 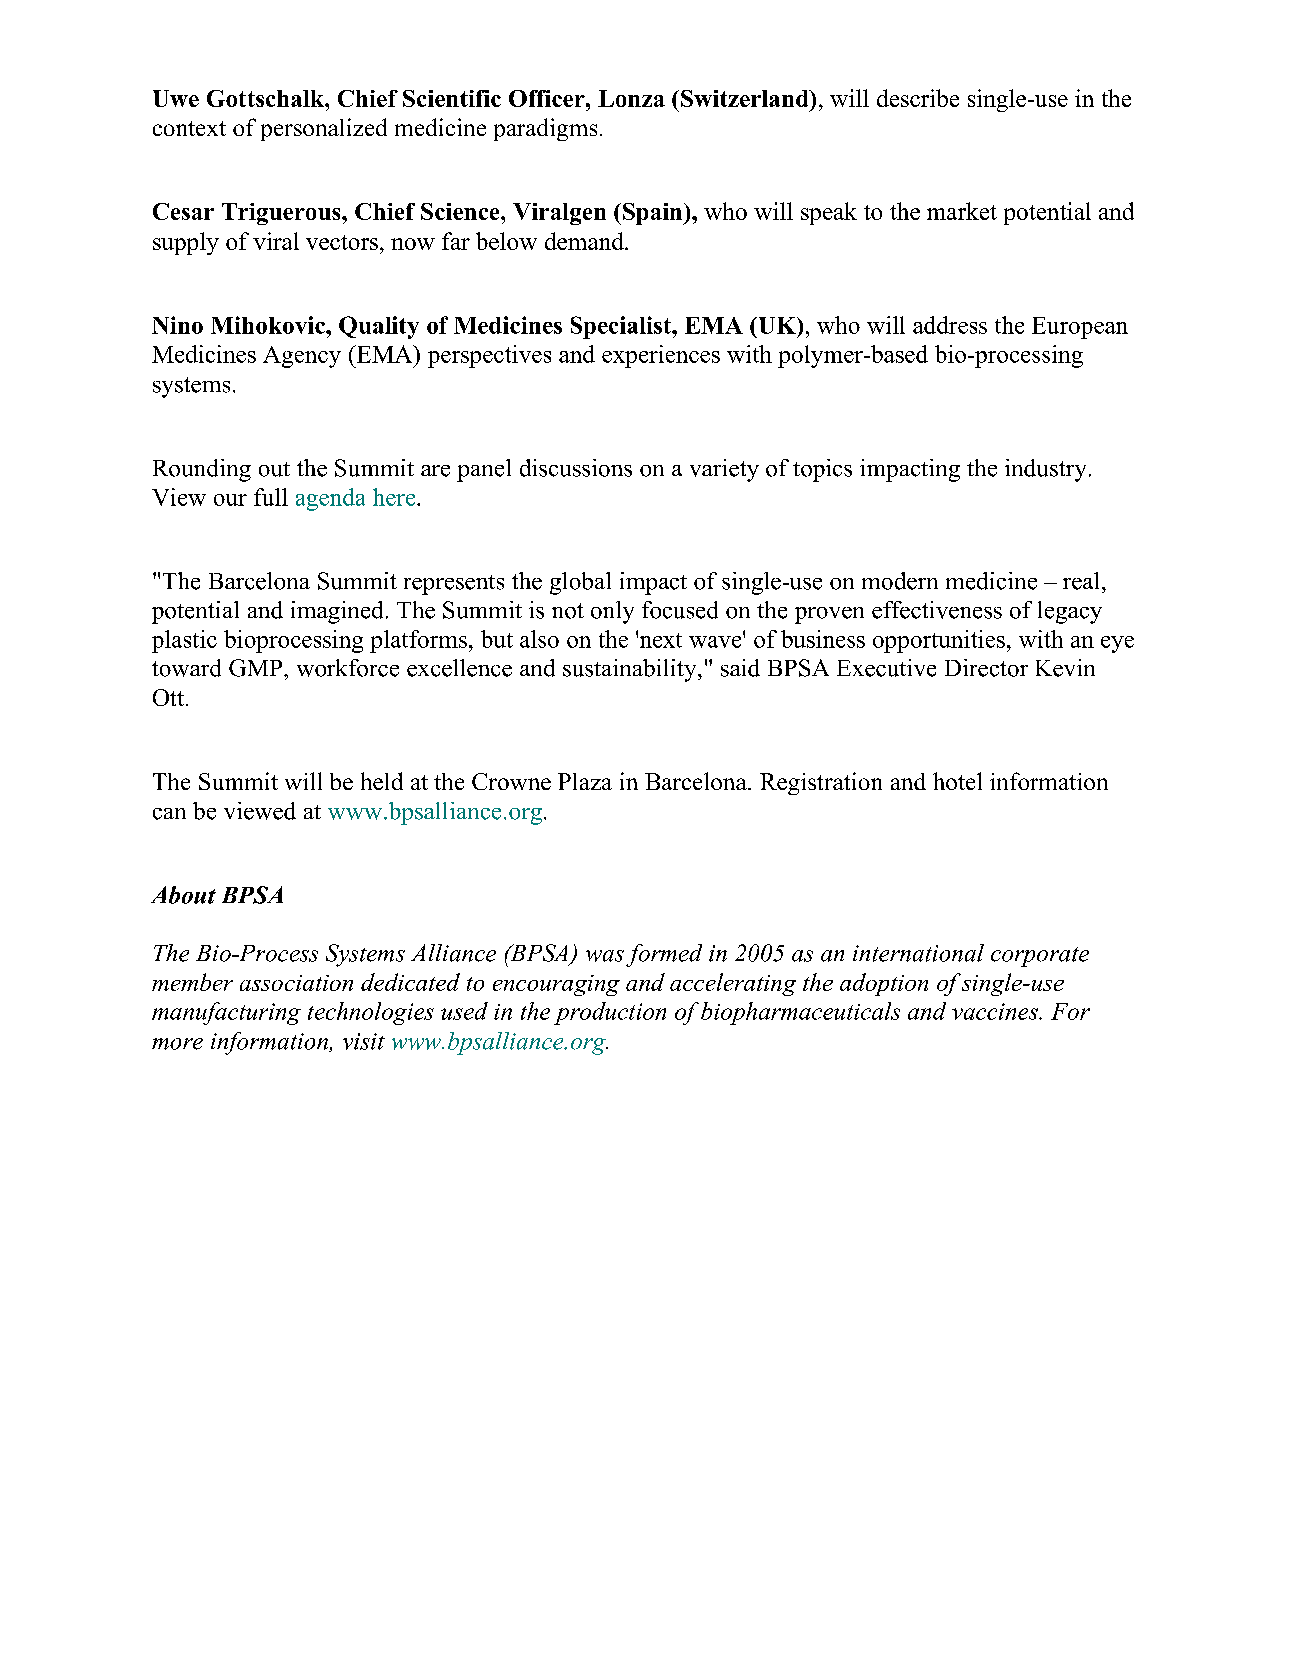 What do you see at coordinates (918, 98) in the screenshot?
I see `describe` at bounding box center [918, 98].
